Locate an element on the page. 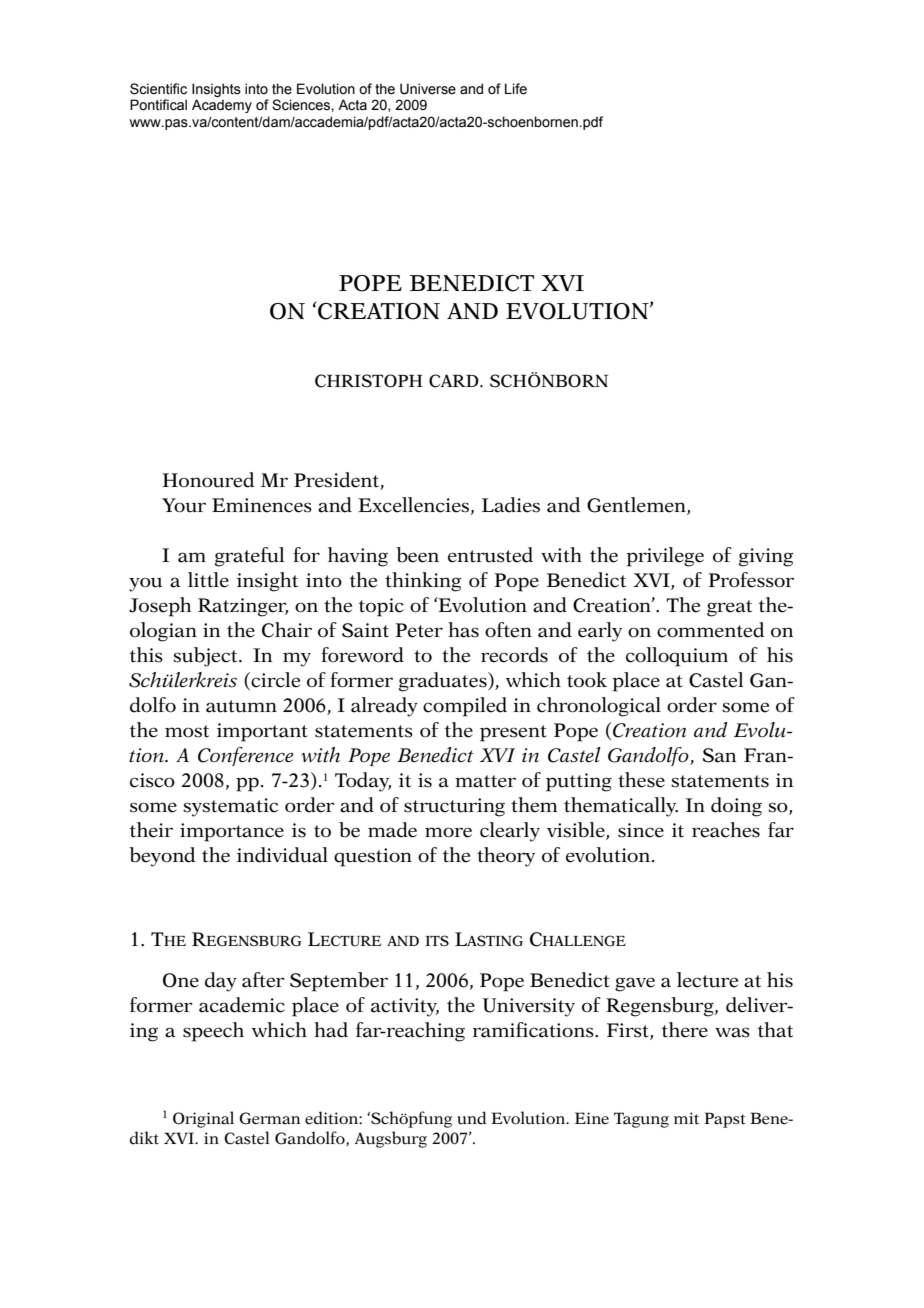 The height and width of the page is (1308, 924). Honoured is located at coordinates (208, 480).
